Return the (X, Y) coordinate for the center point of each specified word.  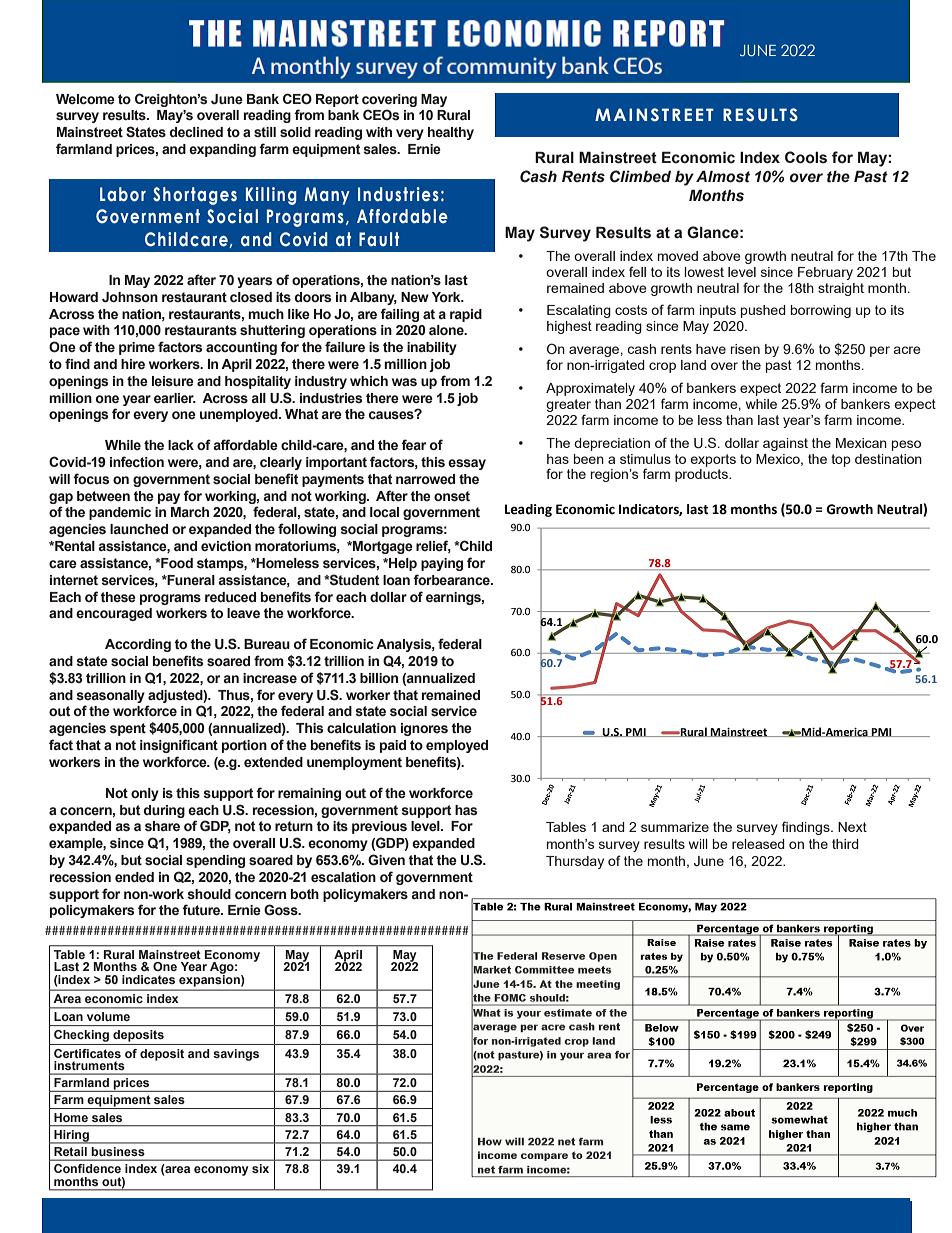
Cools (806, 157)
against (785, 444)
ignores (424, 729)
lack (181, 445)
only (145, 794)
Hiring (71, 1137)
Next (852, 827)
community (493, 66)
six (260, 1168)
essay (467, 464)
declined (196, 132)
